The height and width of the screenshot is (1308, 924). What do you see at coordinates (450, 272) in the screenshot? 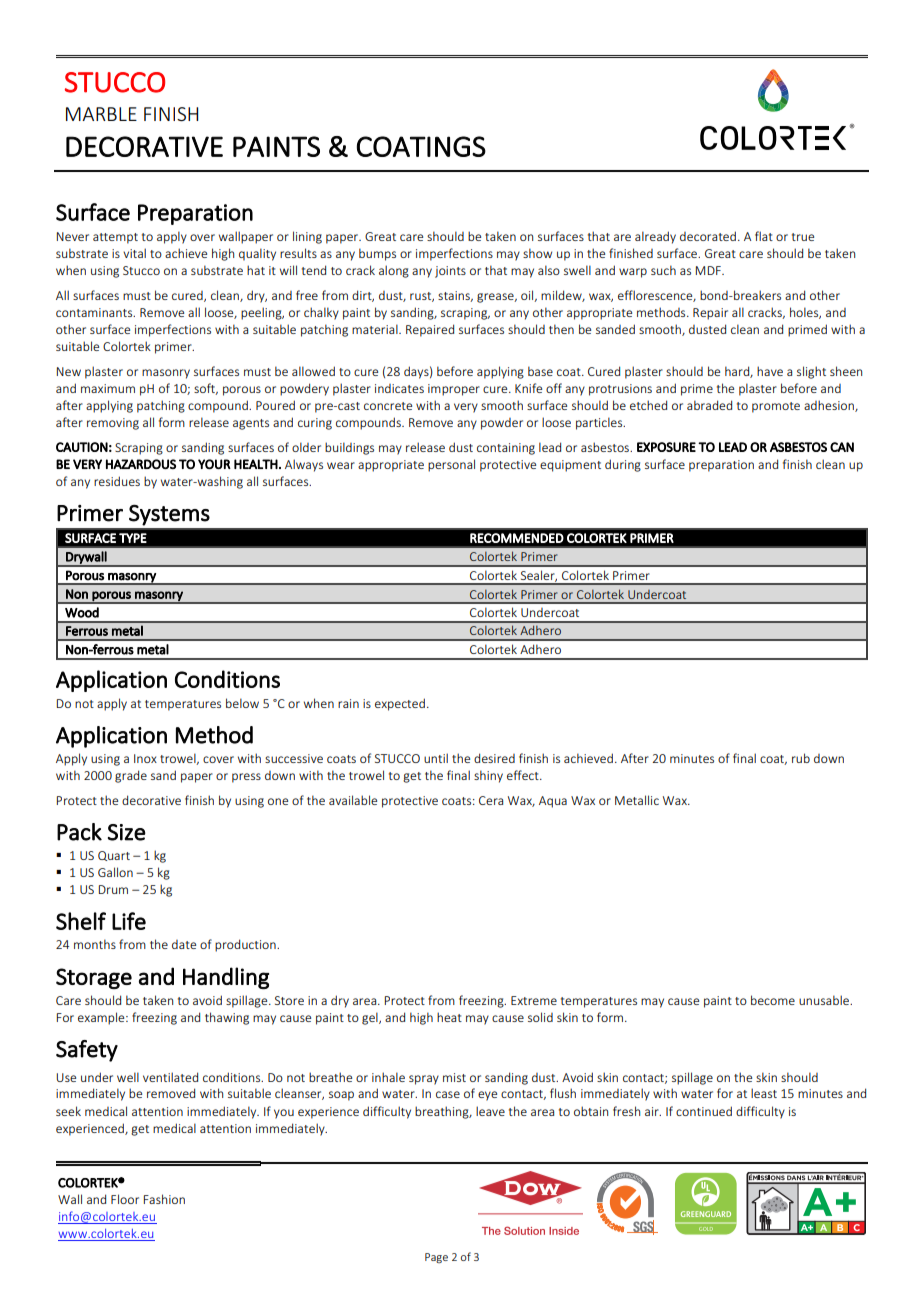
I see `joints` at bounding box center [450, 272].
